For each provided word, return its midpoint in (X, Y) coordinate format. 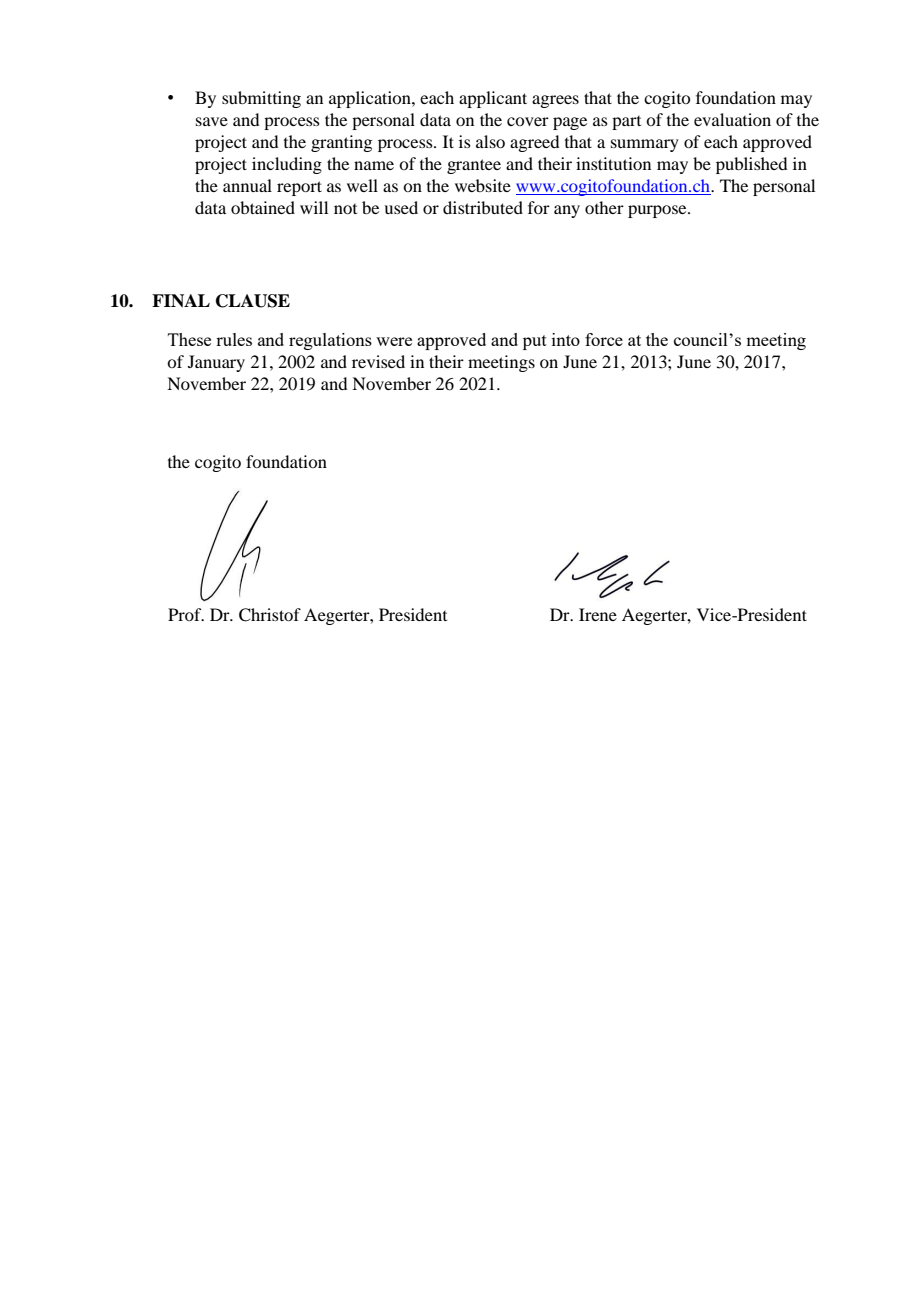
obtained (263, 207)
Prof (186, 614)
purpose (658, 211)
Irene (598, 614)
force (604, 339)
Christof (270, 615)
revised (378, 361)
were (394, 341)
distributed (483, 207)
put (535, 342)
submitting (261, 99)
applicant (493, 99)
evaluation (732, 119)
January (216, 363)
